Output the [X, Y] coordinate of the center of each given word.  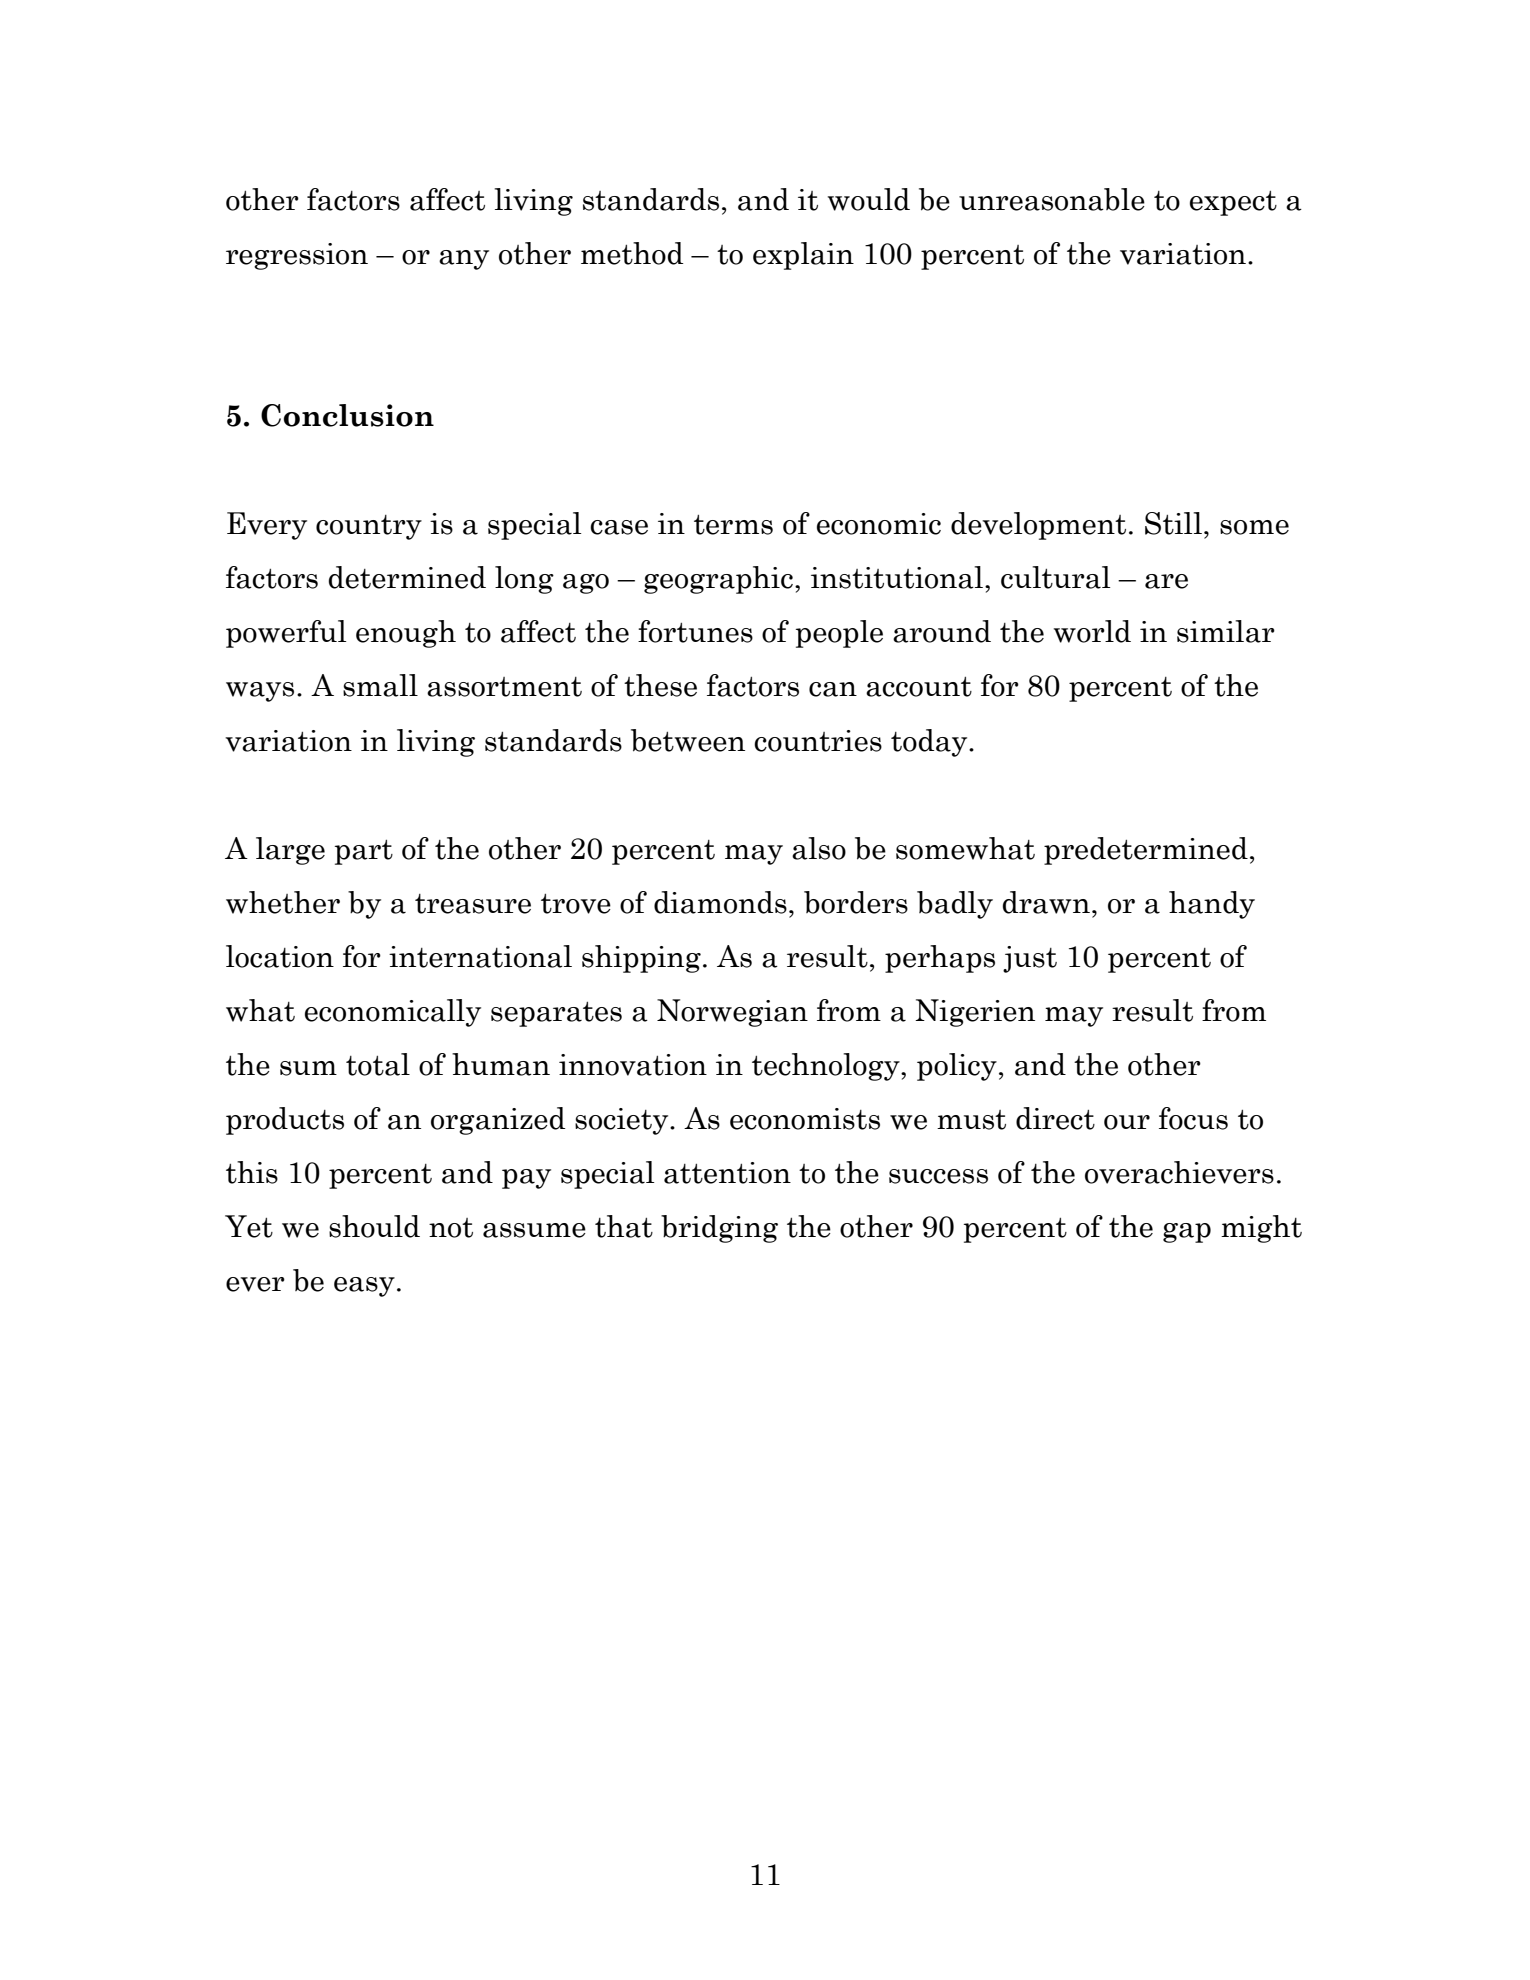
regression [297, 256]
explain [803, 256]
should [374, 1226]
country [369, 527]
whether [283, 902]
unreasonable [1052, 199]
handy [1212, 905]
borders [856, 902]
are [1166, 581]
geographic [718, 580]
